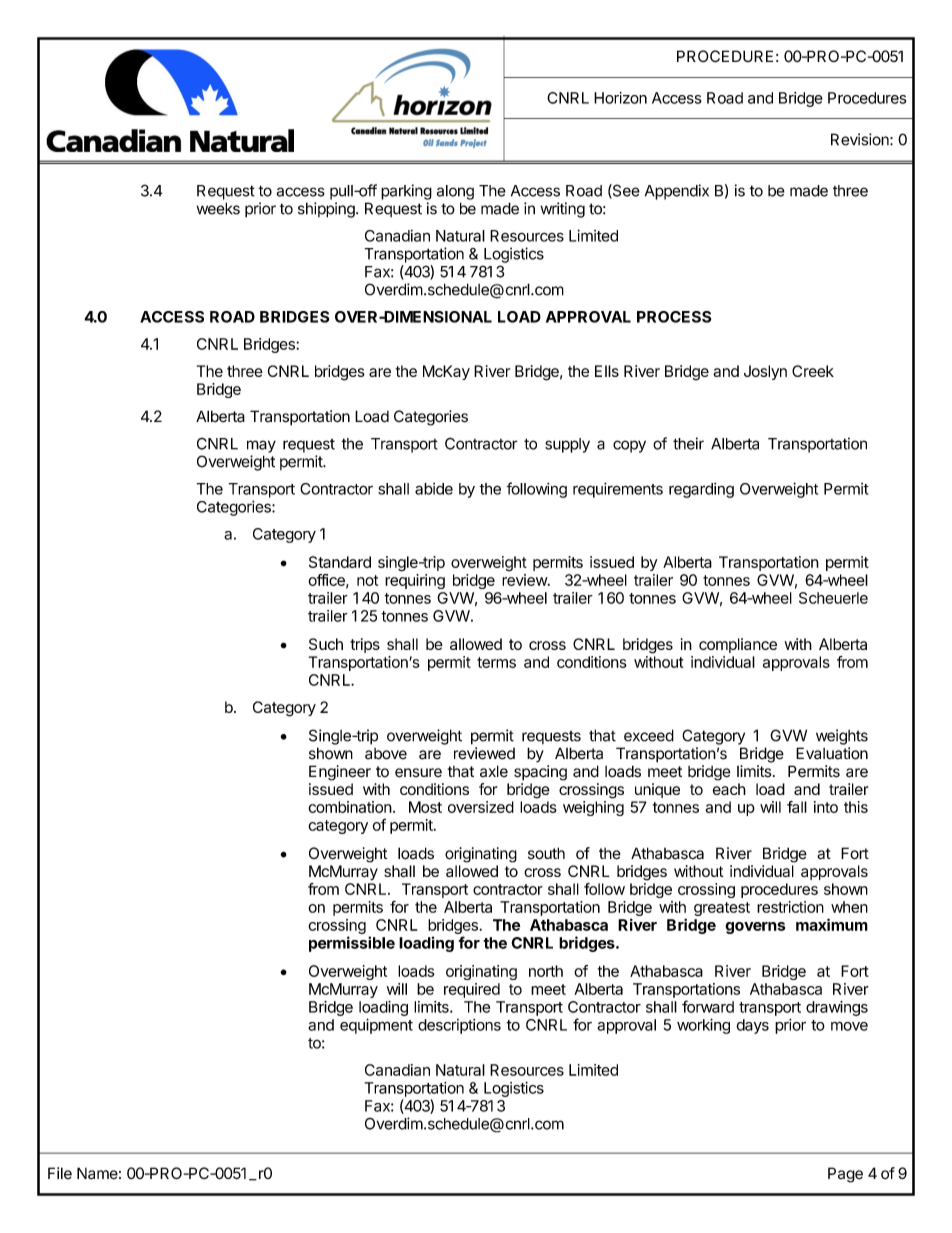 The height and width of the page is (1233, 952). Describe the element at coordinates (60, 1173) in the page. I see `File` at that location.
